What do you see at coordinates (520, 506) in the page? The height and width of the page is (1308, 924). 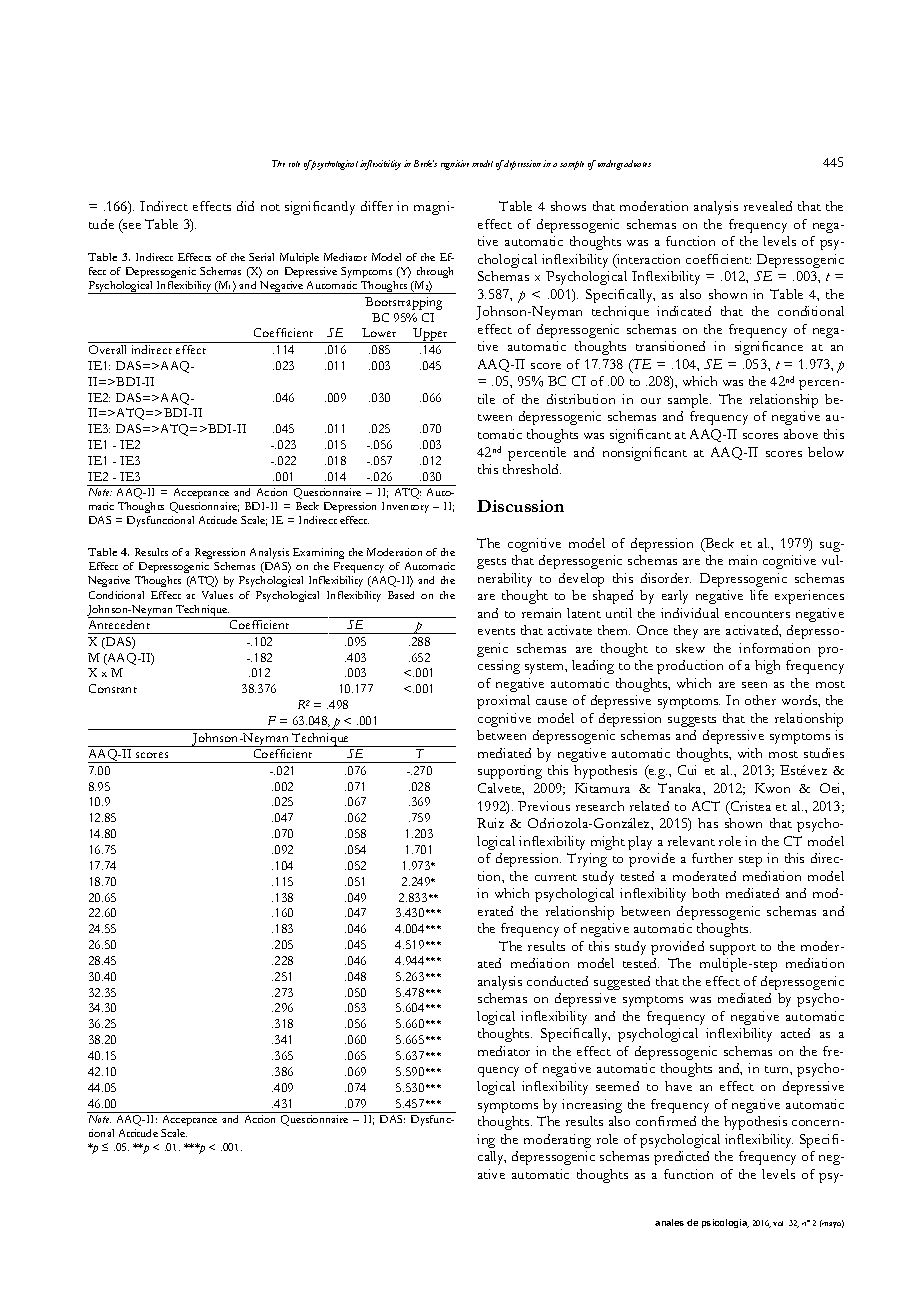 I see `Discussion` at bounding box center [520, 506].
